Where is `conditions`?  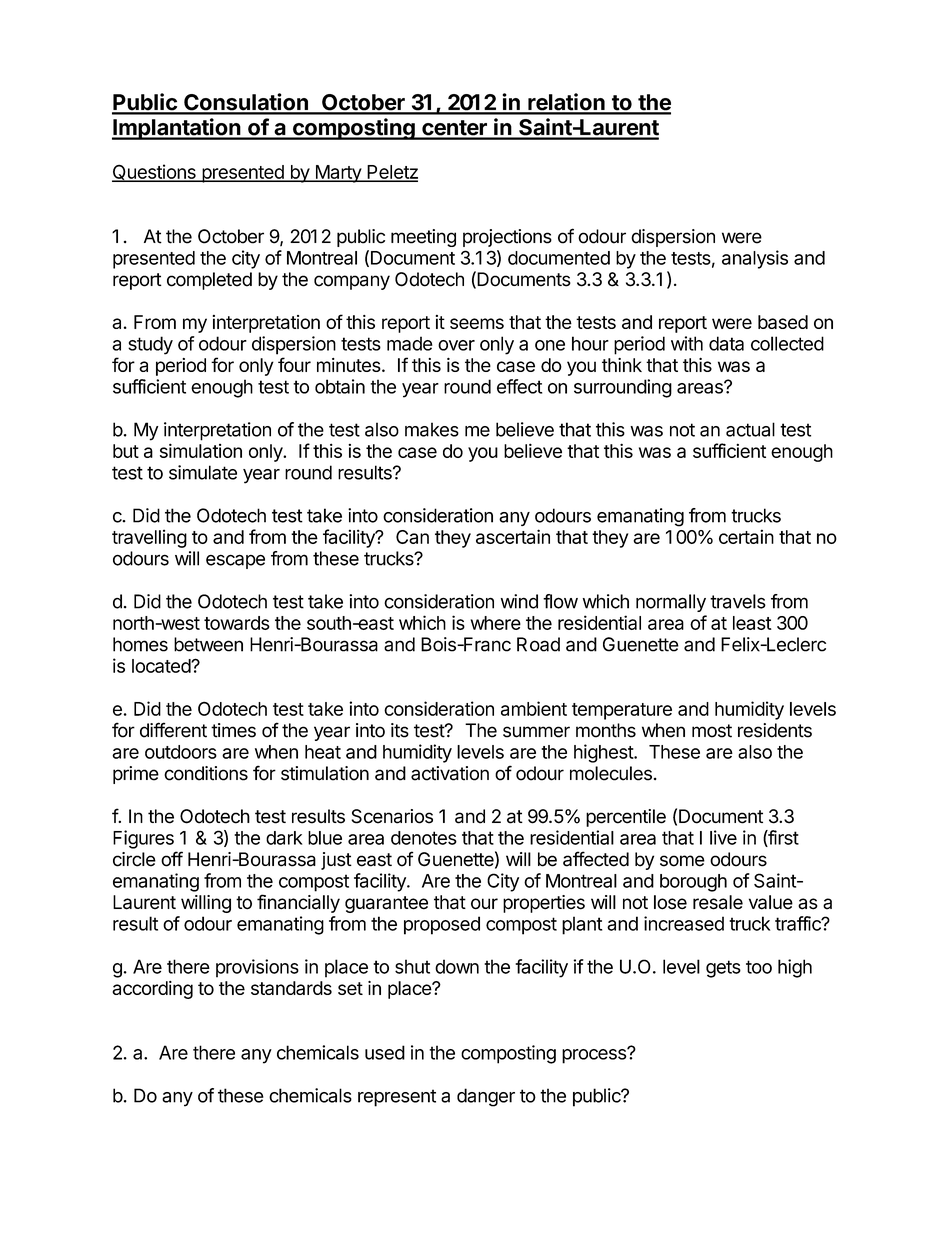 conditions is located at coordinates (206, 773).
